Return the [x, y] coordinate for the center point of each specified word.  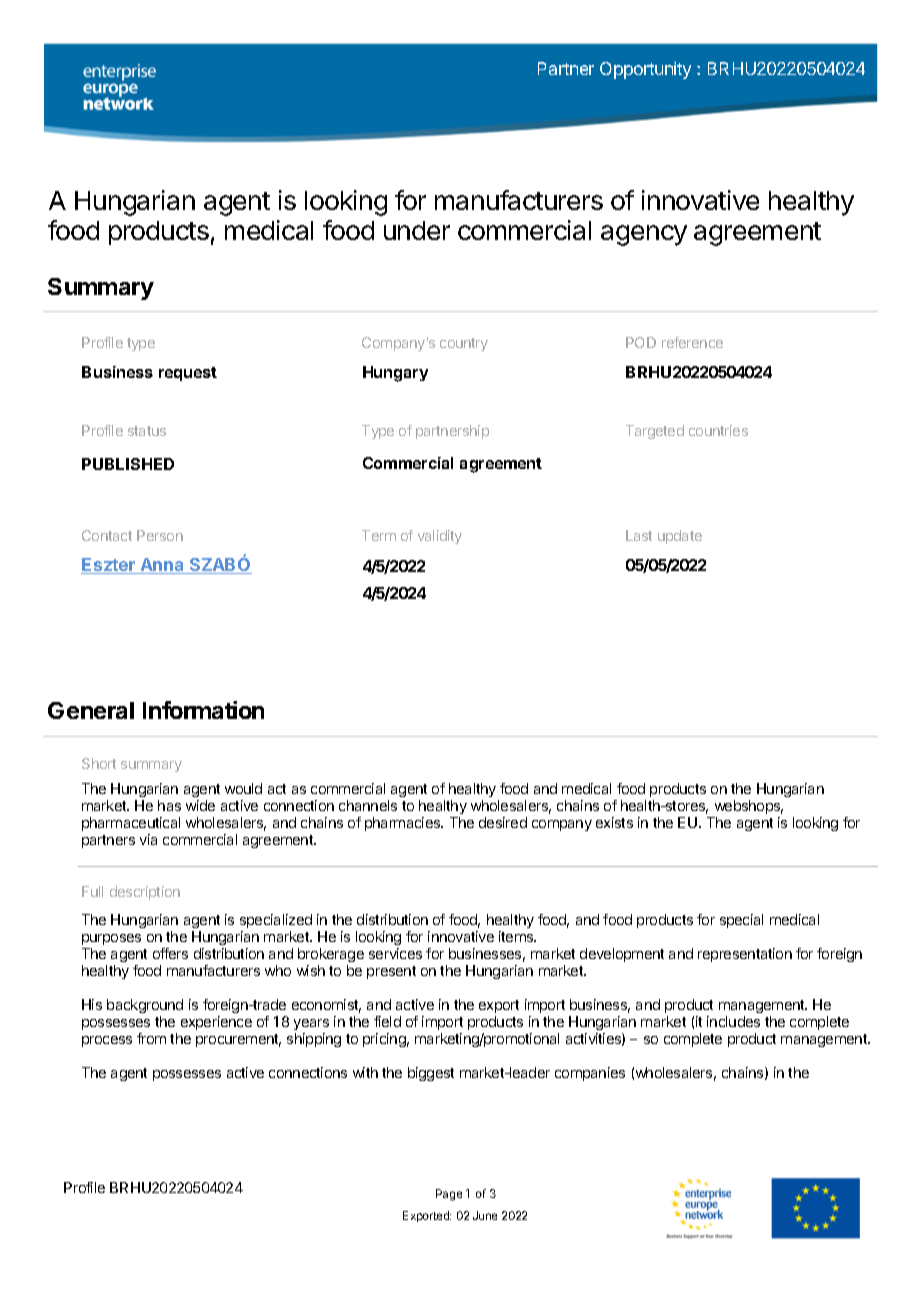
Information [203, 710]
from [151, 1038]
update [680, 537]
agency [644, 235]
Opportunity [645, 70]
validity [440, 537]
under [417, 230]
